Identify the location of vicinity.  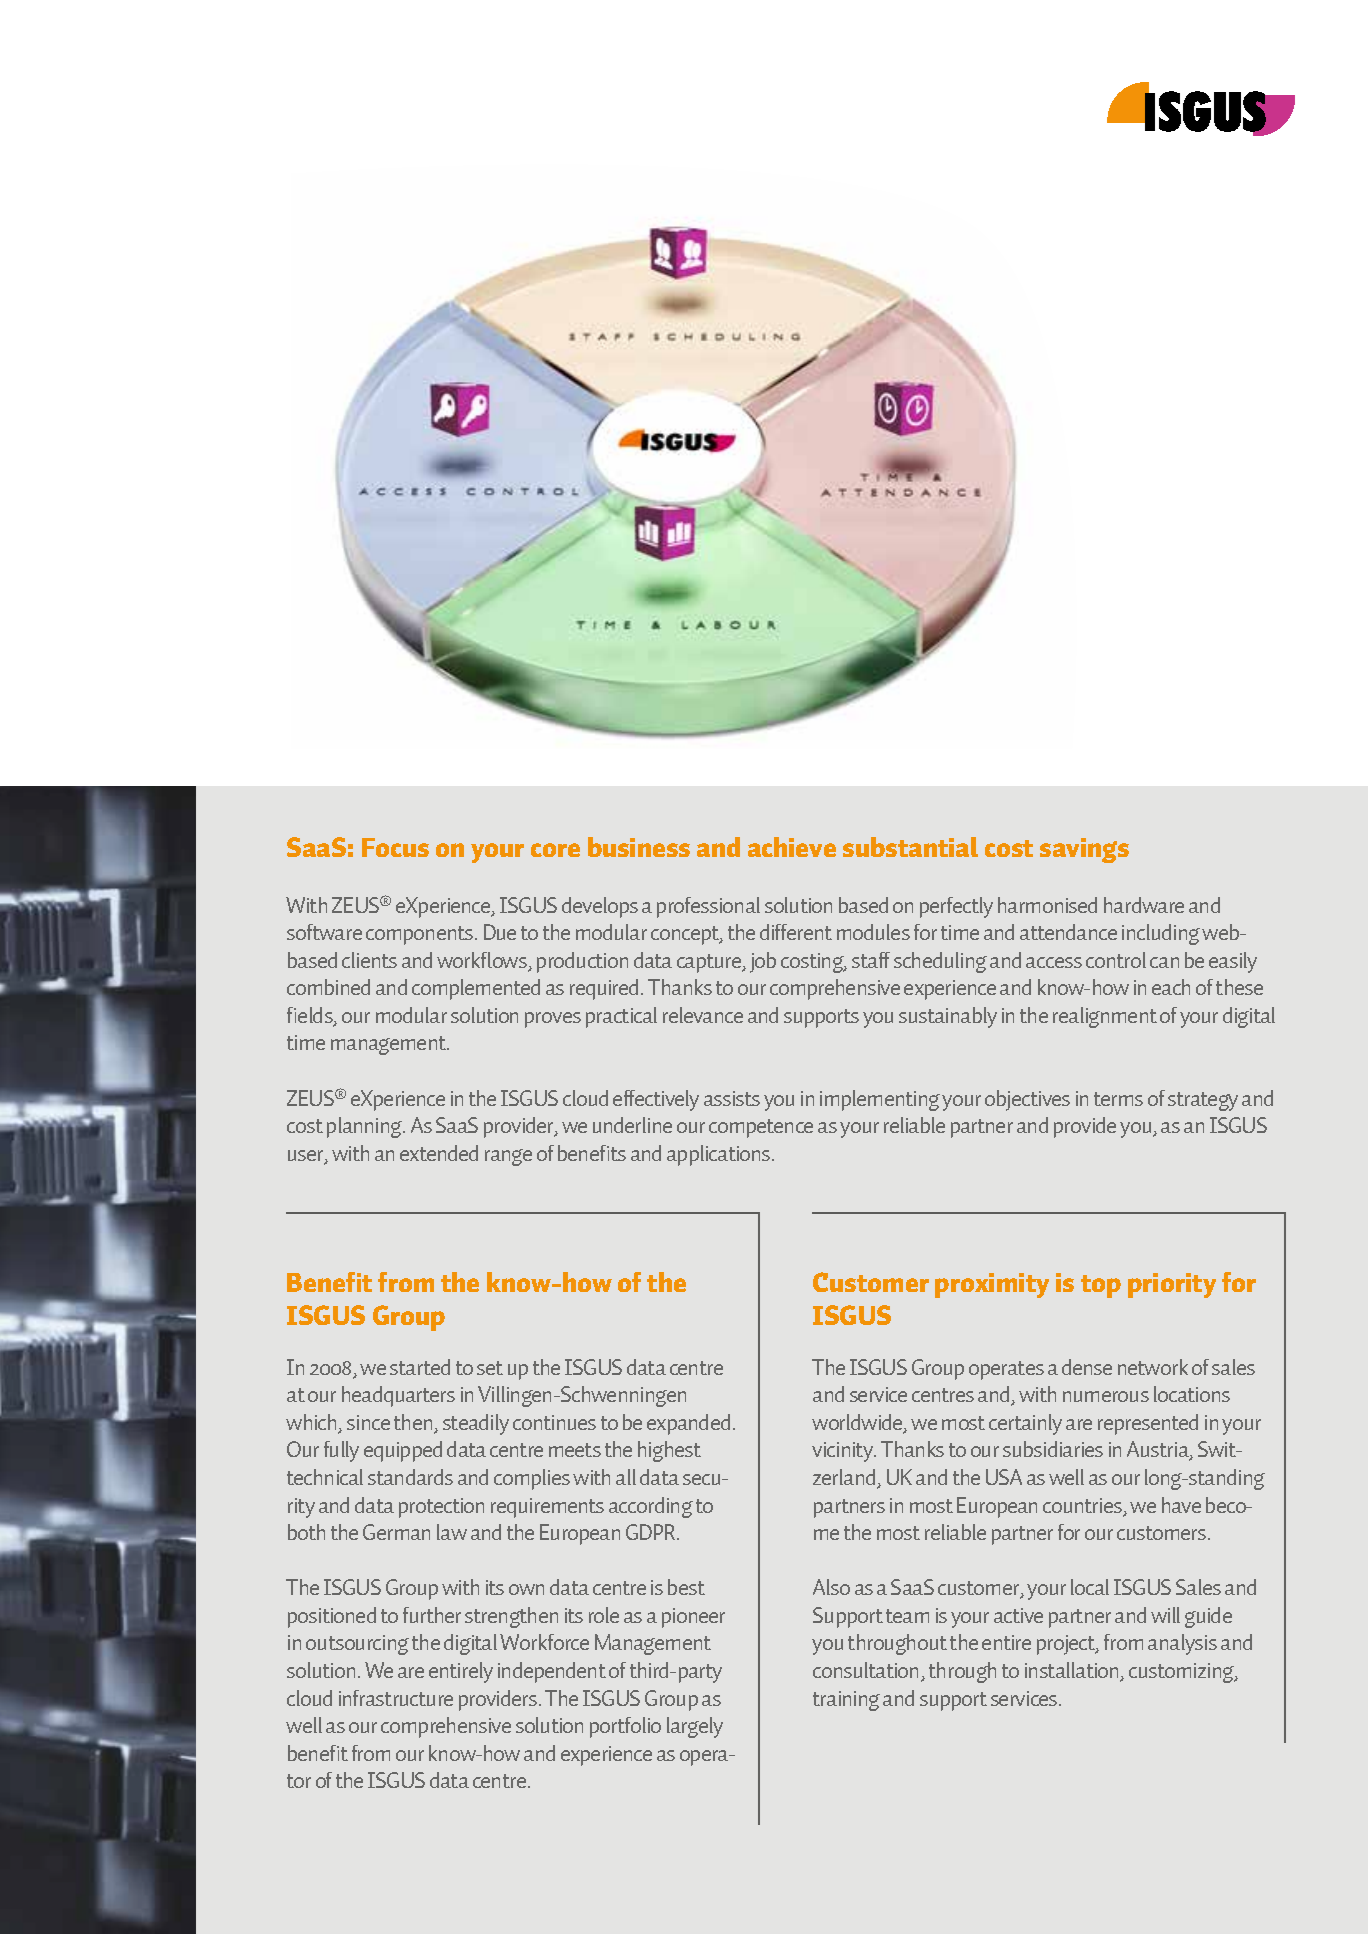
(844, 1452).
